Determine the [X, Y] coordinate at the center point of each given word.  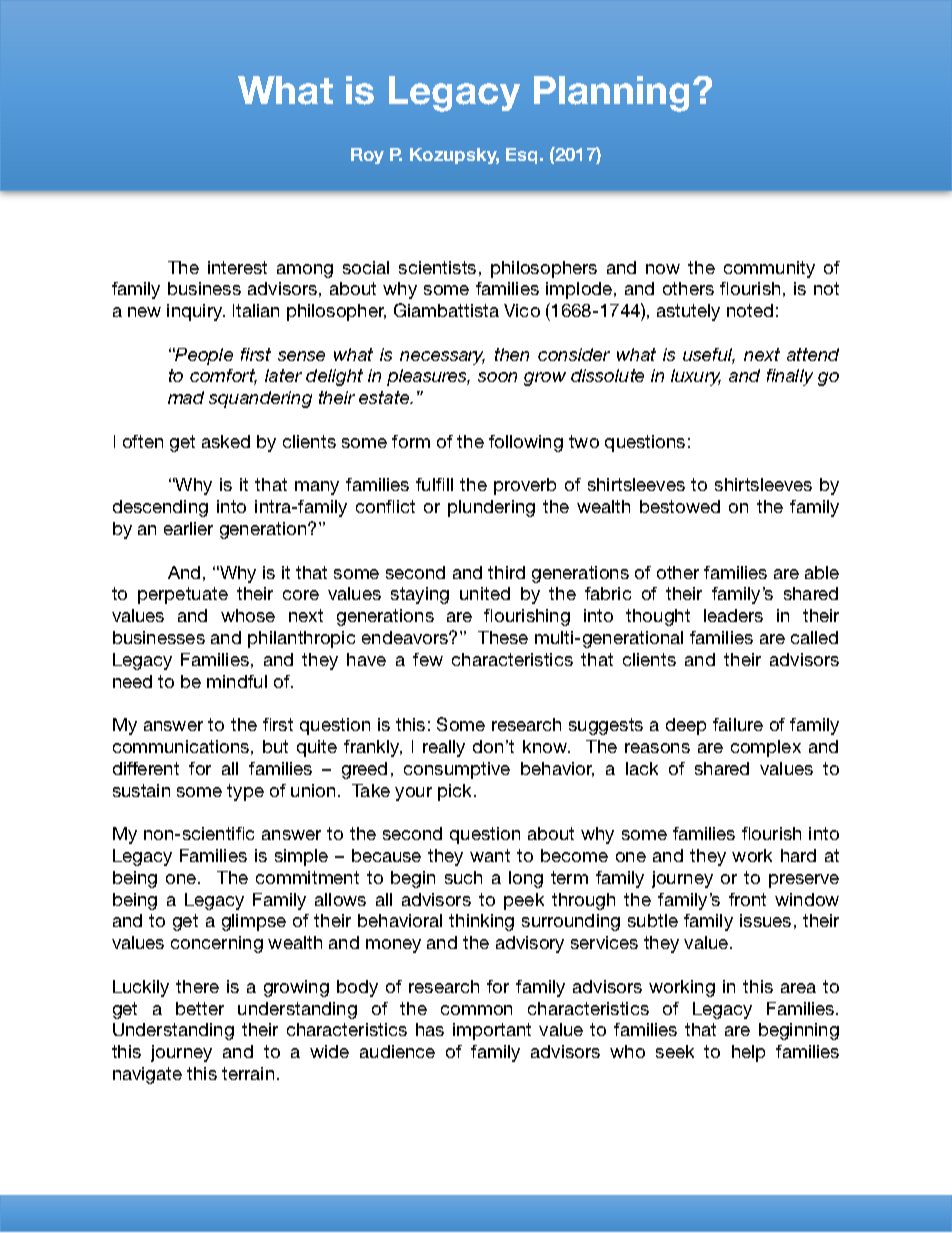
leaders [733, 615]
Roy [367, 156]
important [492, 1031]
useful [709, 356]
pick [456, 792]
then [512, 354]
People [203, 356]
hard [798, 855]
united [485, 593]
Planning [611, 94]
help [748, 1053]
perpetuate [183, 595]
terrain [248, 1073]
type [245, 792]
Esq [523, 156]
